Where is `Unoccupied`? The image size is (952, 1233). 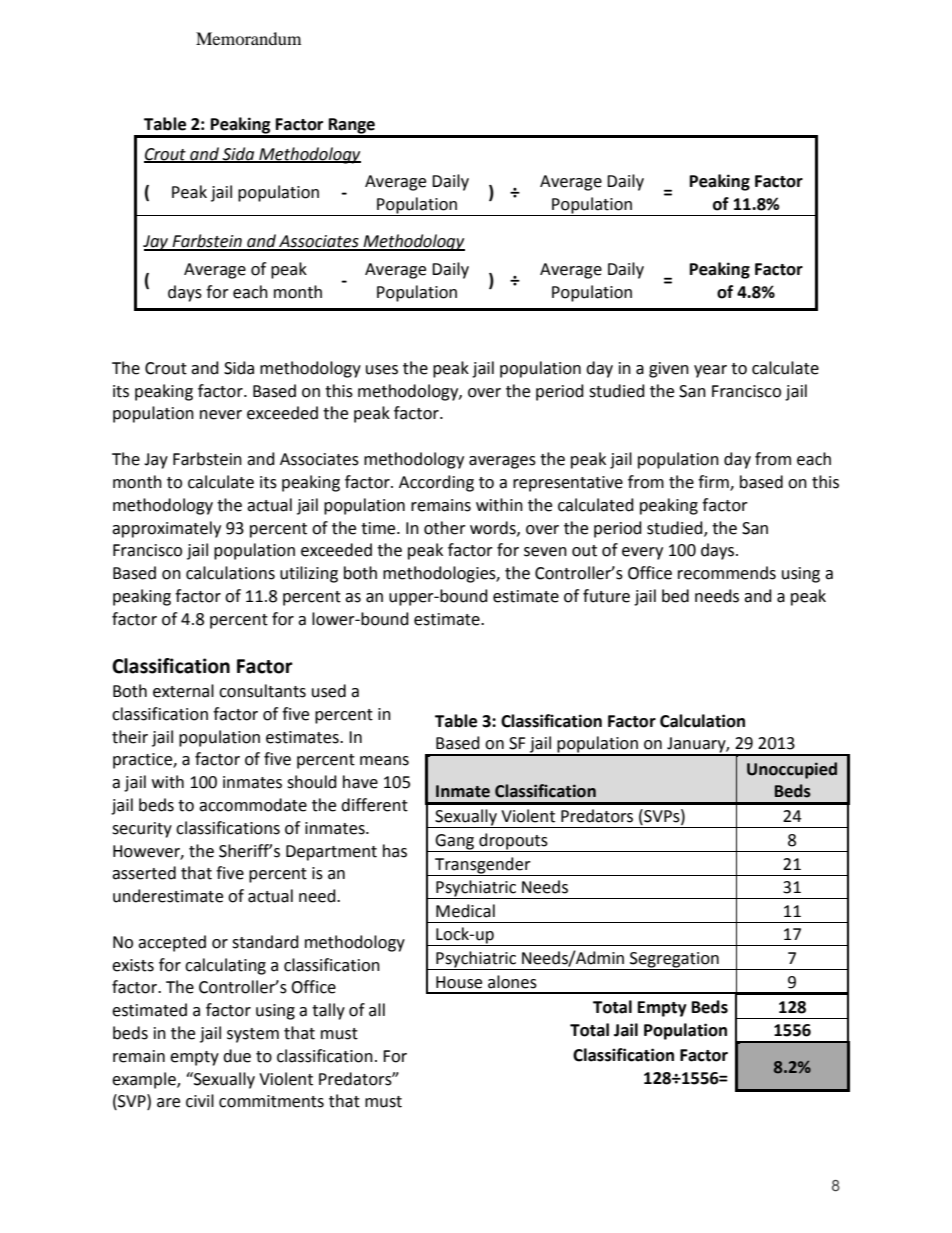 Unoccupied is located at coordinates (792, 770).
